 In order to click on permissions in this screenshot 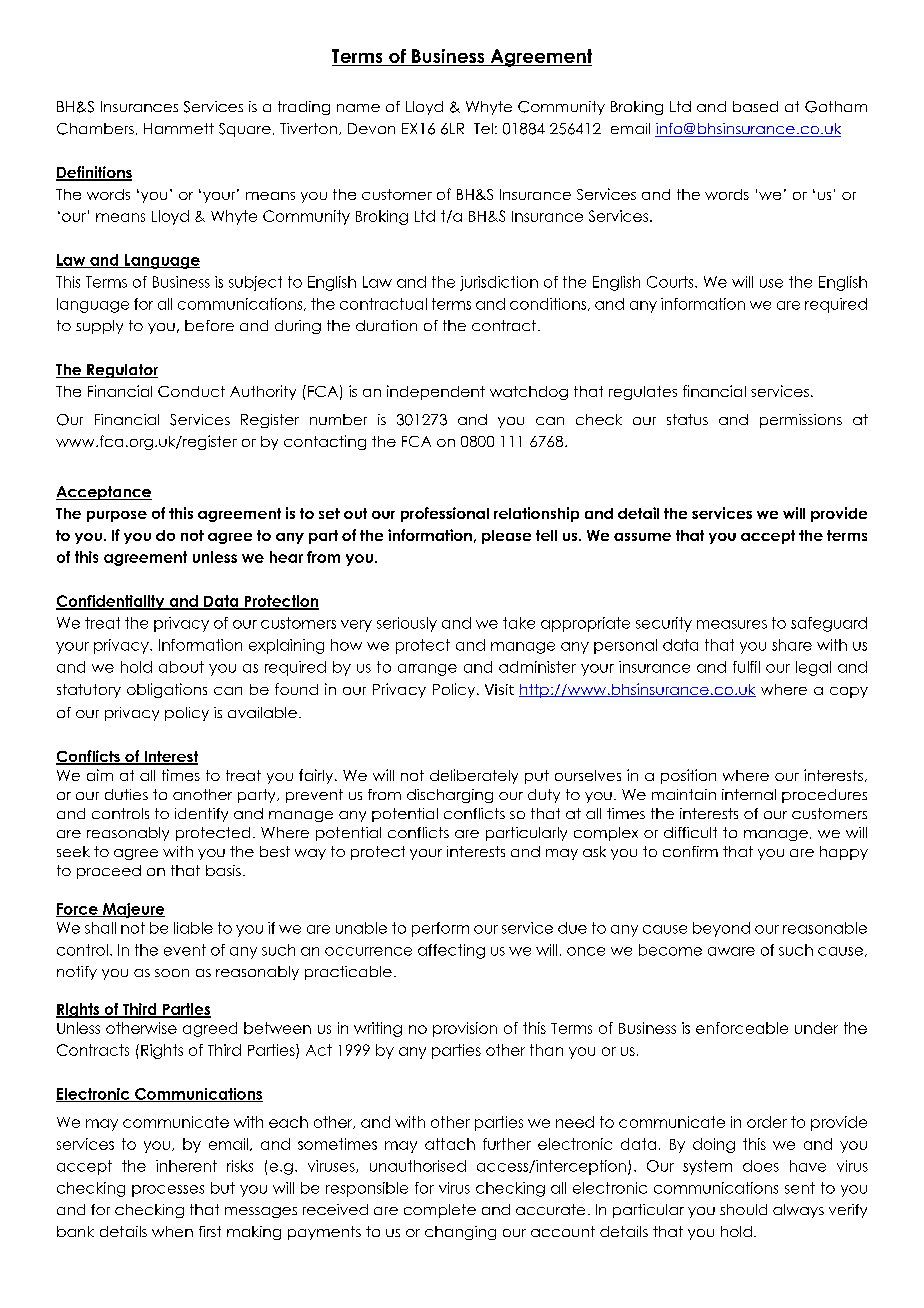, I will do `click(801, 421)`.
